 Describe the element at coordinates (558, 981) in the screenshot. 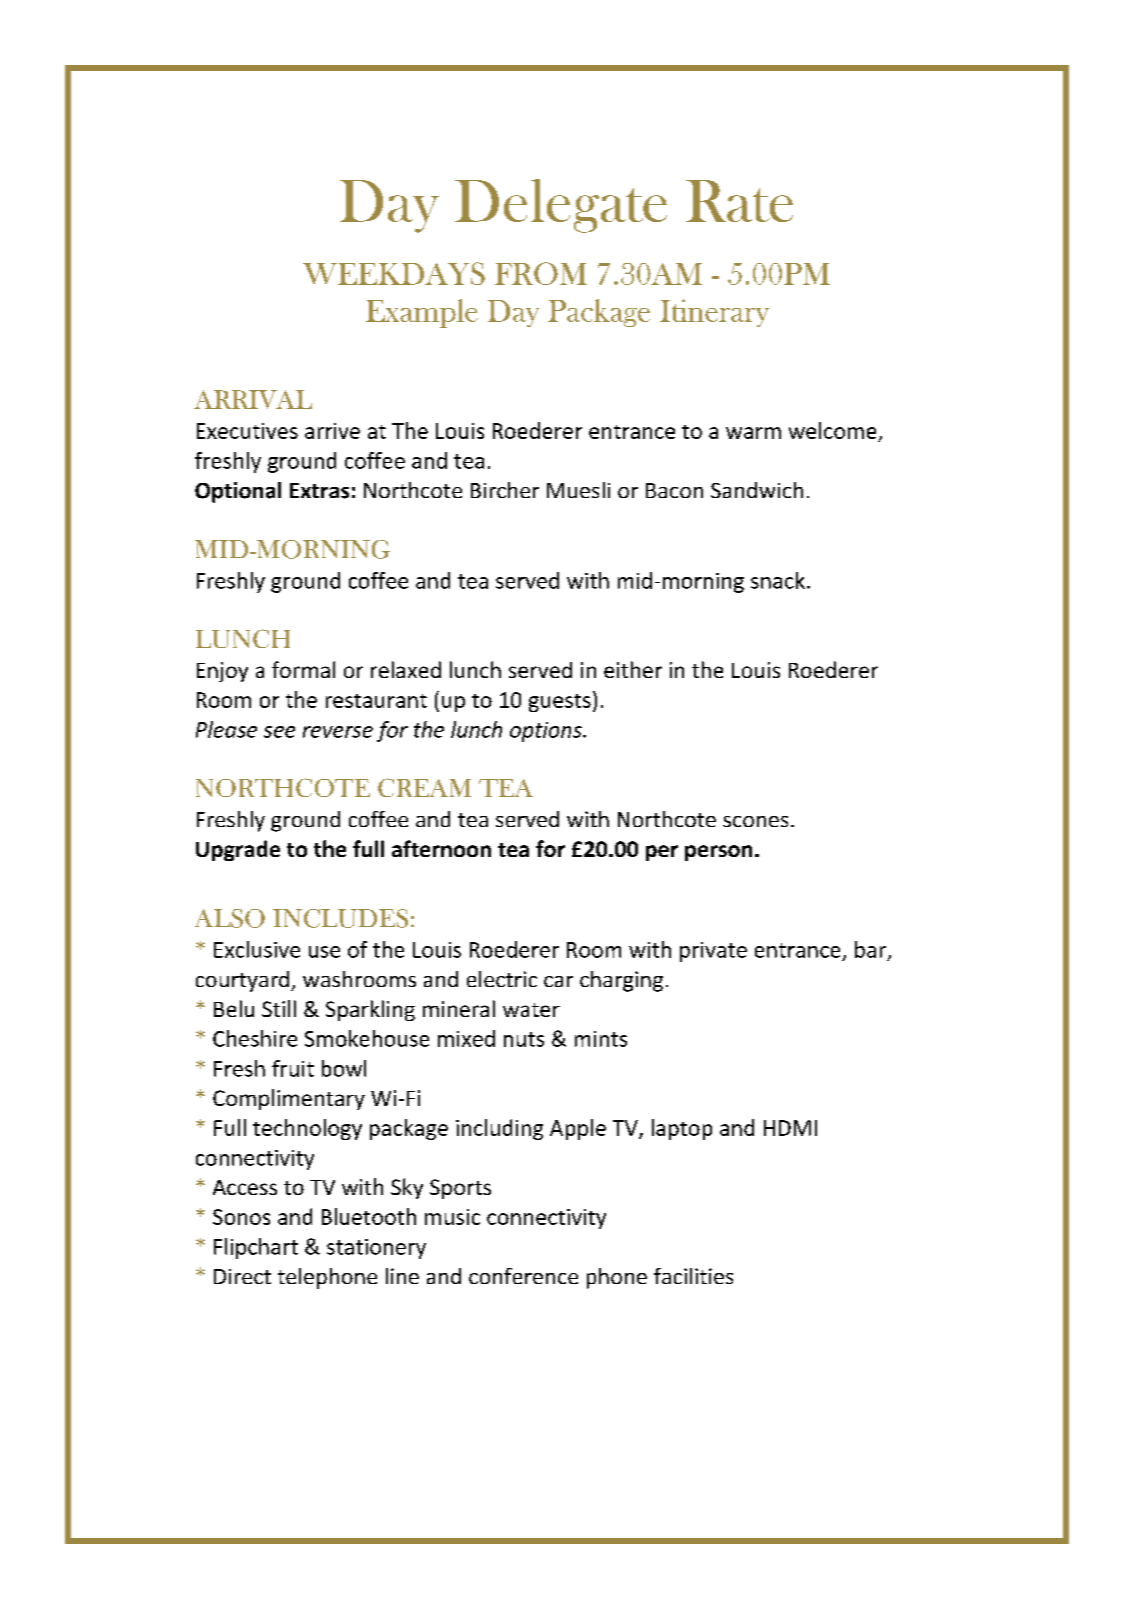

I see `car` at that location.
